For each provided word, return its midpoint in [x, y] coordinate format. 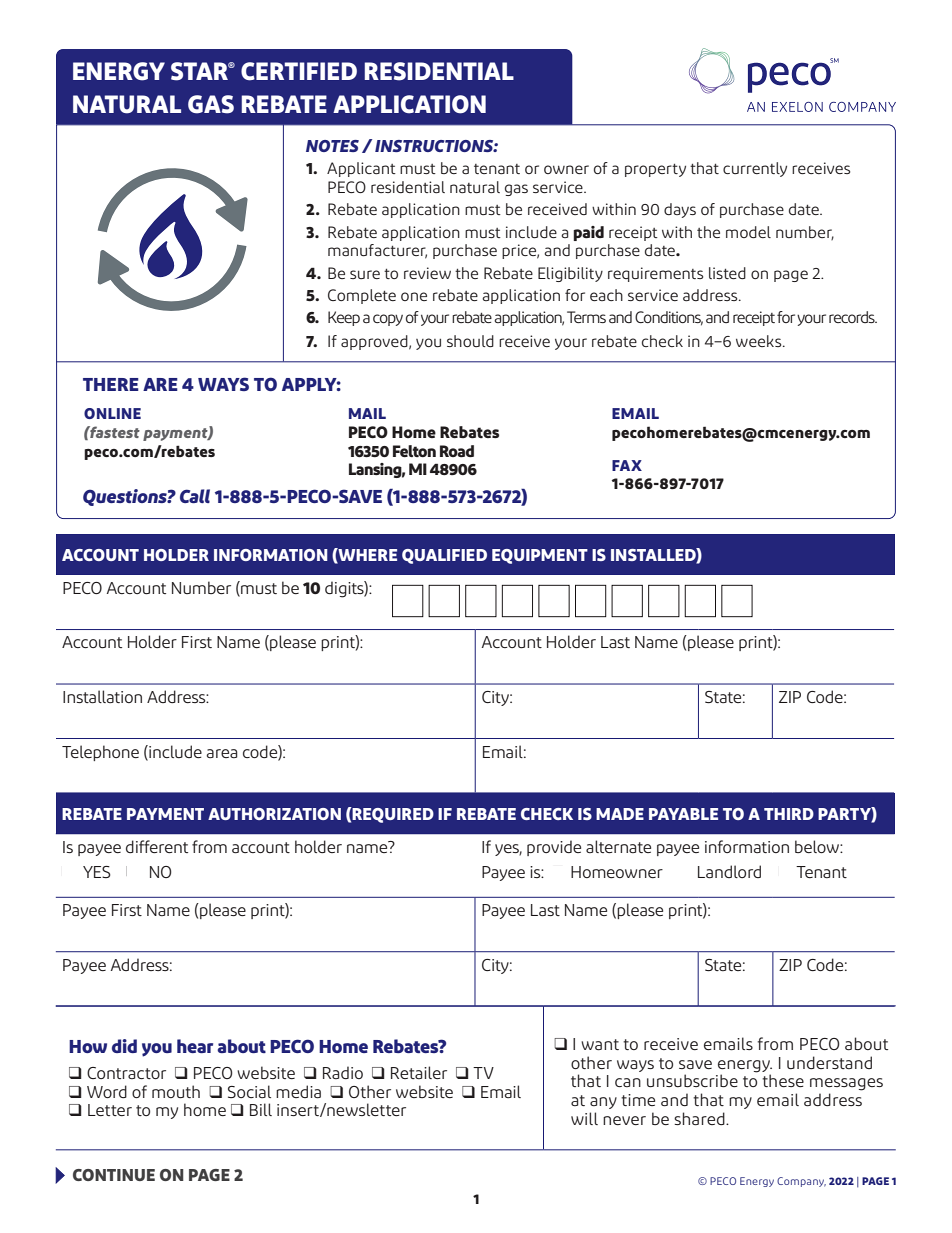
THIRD [789, 814]
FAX [627, 465]
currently [755, 169]
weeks [760, 341]
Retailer [419, 1072]
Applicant [361, 169]
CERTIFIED [299, 71]
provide [554, 848]
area [222, 753]
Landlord [729, 871]
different [157, 846]
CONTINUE [114, 1175]
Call [195, 496]
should [470, 341]
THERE [111, 384]
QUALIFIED [444, 556]
